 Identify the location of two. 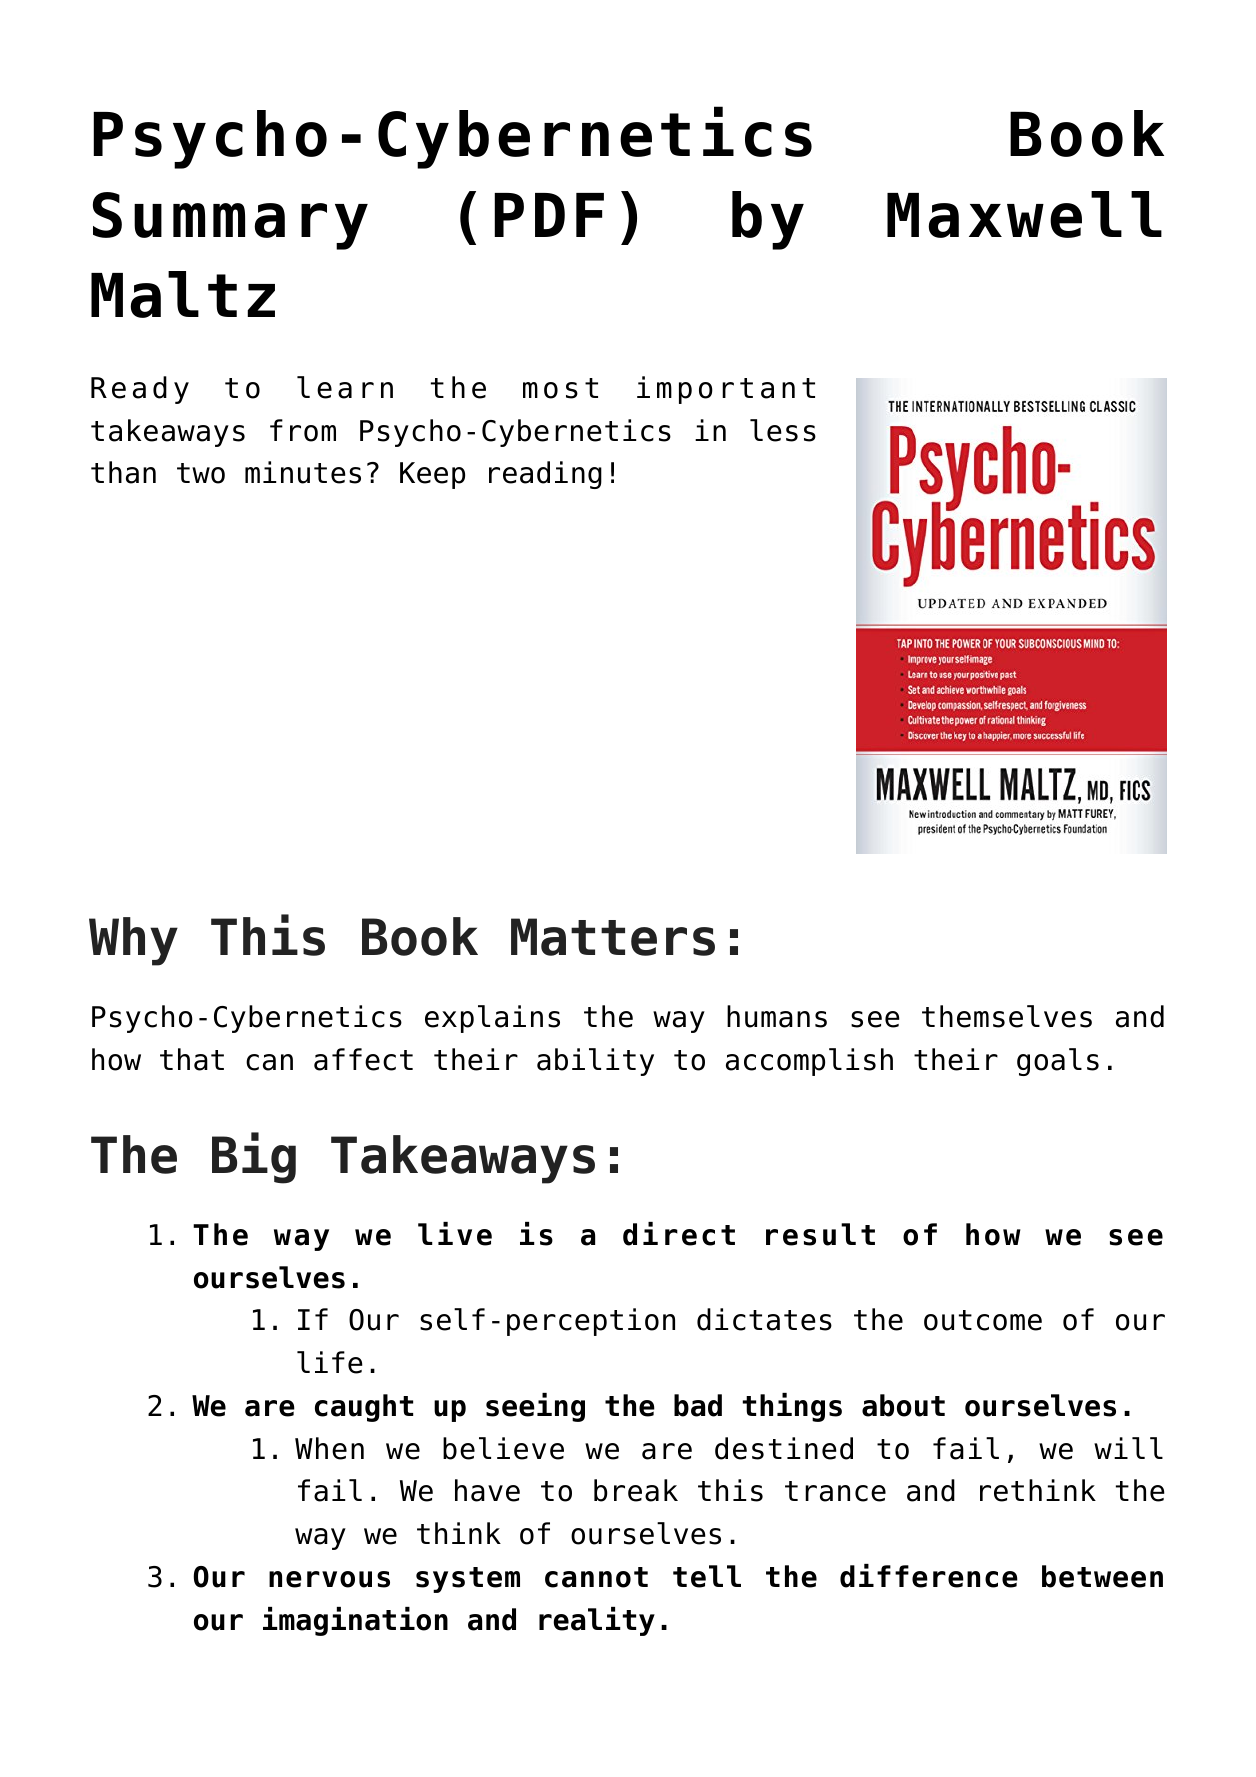
(201, 473).
